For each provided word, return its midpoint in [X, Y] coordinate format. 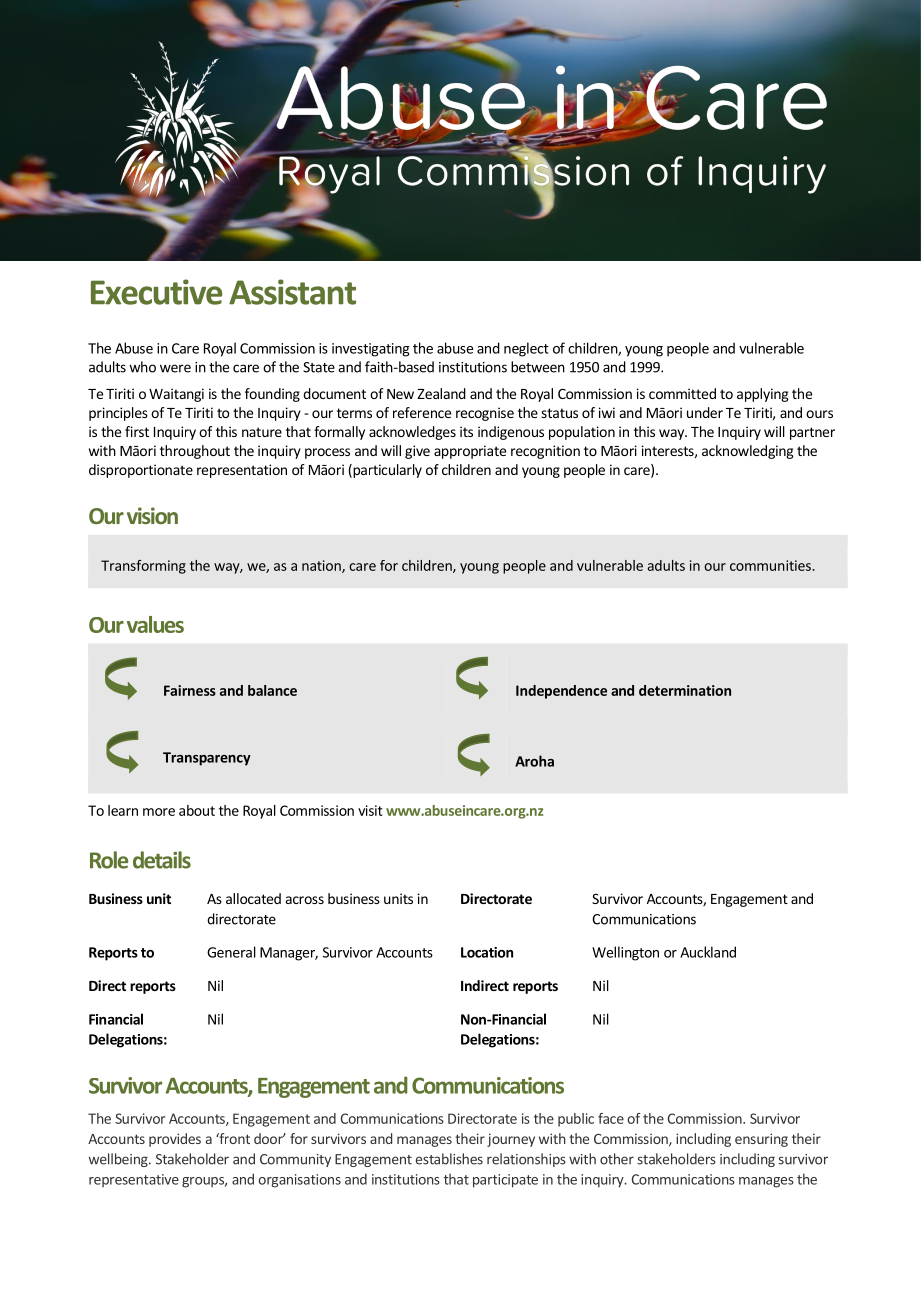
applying [763, 395]
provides [175, 1140]
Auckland [708, 952]
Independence [561, 692]
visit [370, 810]
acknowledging [748, 452]
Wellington [625, 953]
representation [242, 471]
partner [812, 433]
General [231, 952]
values [155, 624]
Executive [156, 292]
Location [487, 952]
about [197, 810]
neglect [526, 349]
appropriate [470, 452]
